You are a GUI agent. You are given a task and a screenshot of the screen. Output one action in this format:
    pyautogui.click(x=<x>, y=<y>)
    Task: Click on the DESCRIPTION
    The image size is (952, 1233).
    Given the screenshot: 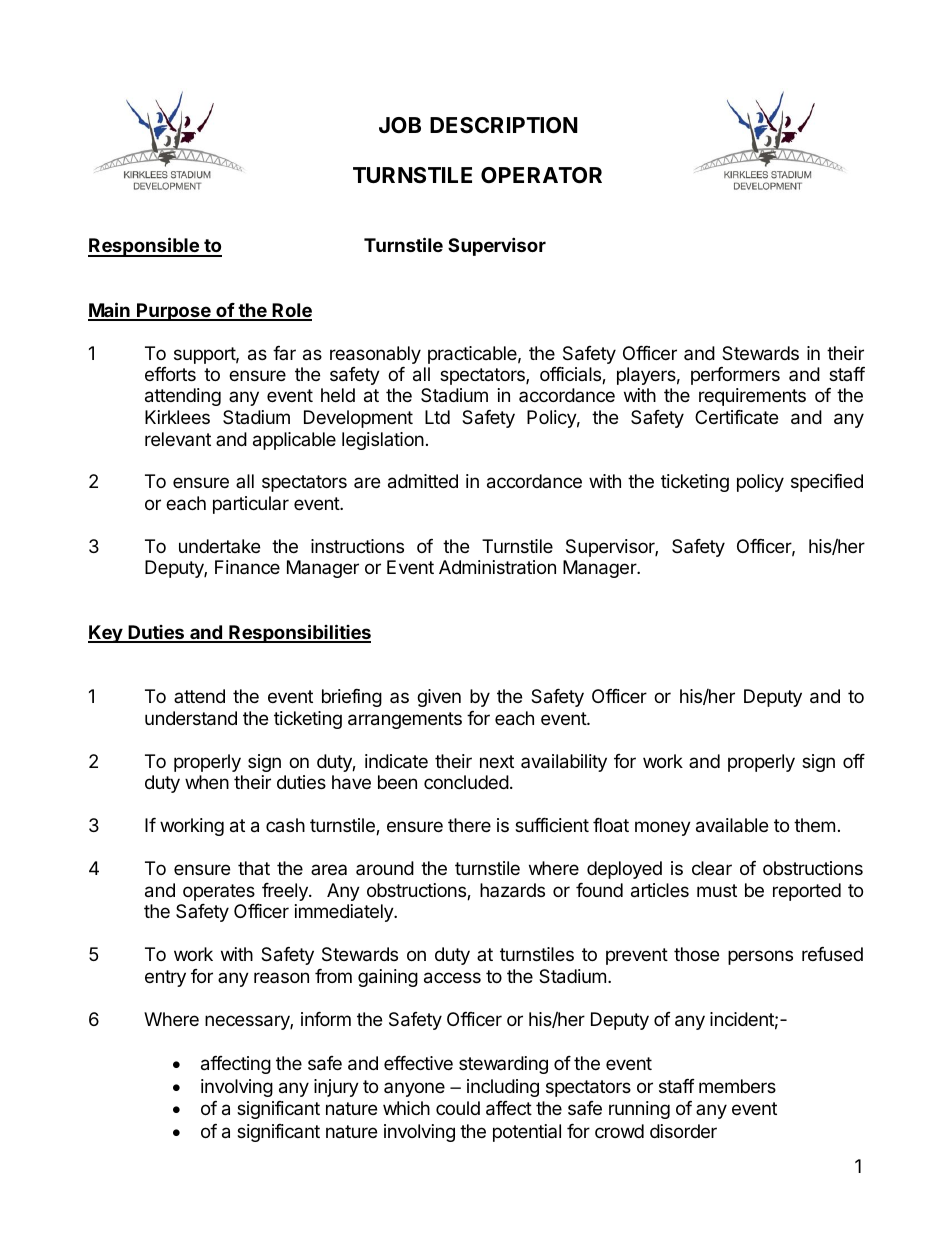 What is the action you would take?
    pyautogui.click(x=504, y=125)
